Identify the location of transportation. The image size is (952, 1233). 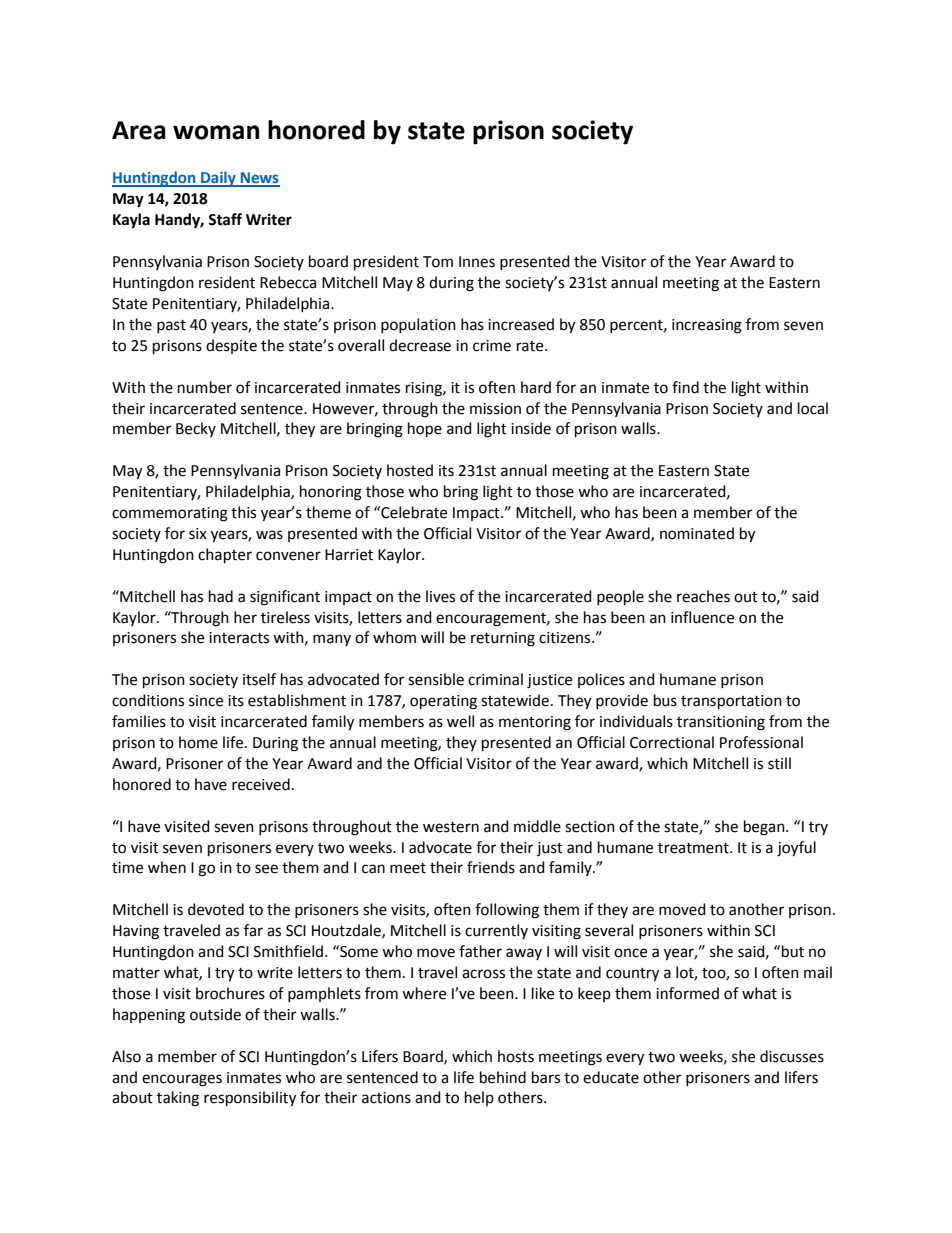
(731, 702).
